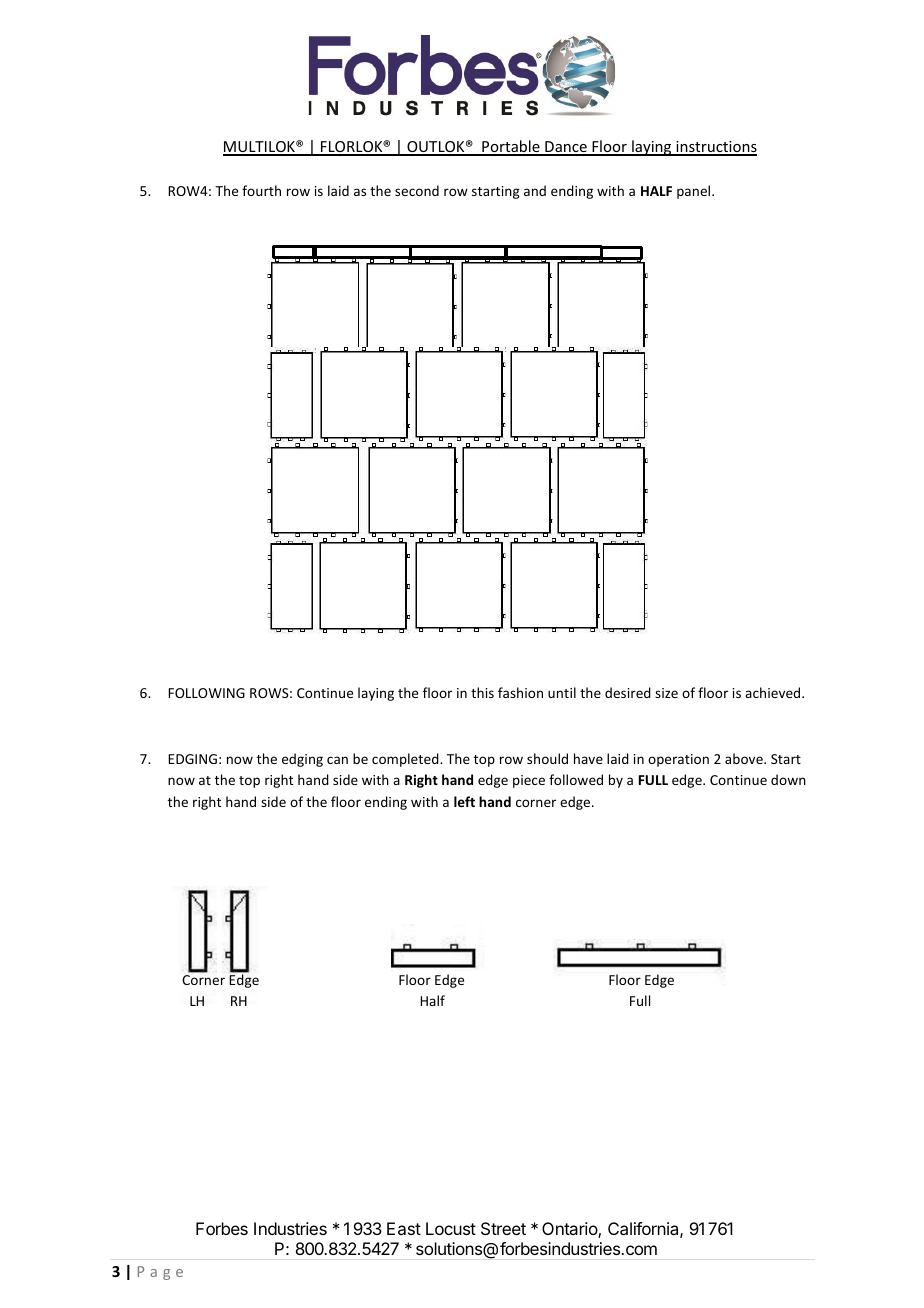 Image resolution: width=924 pixels, height=1308 pixels. I want to click on East, so click(404, 1228).
